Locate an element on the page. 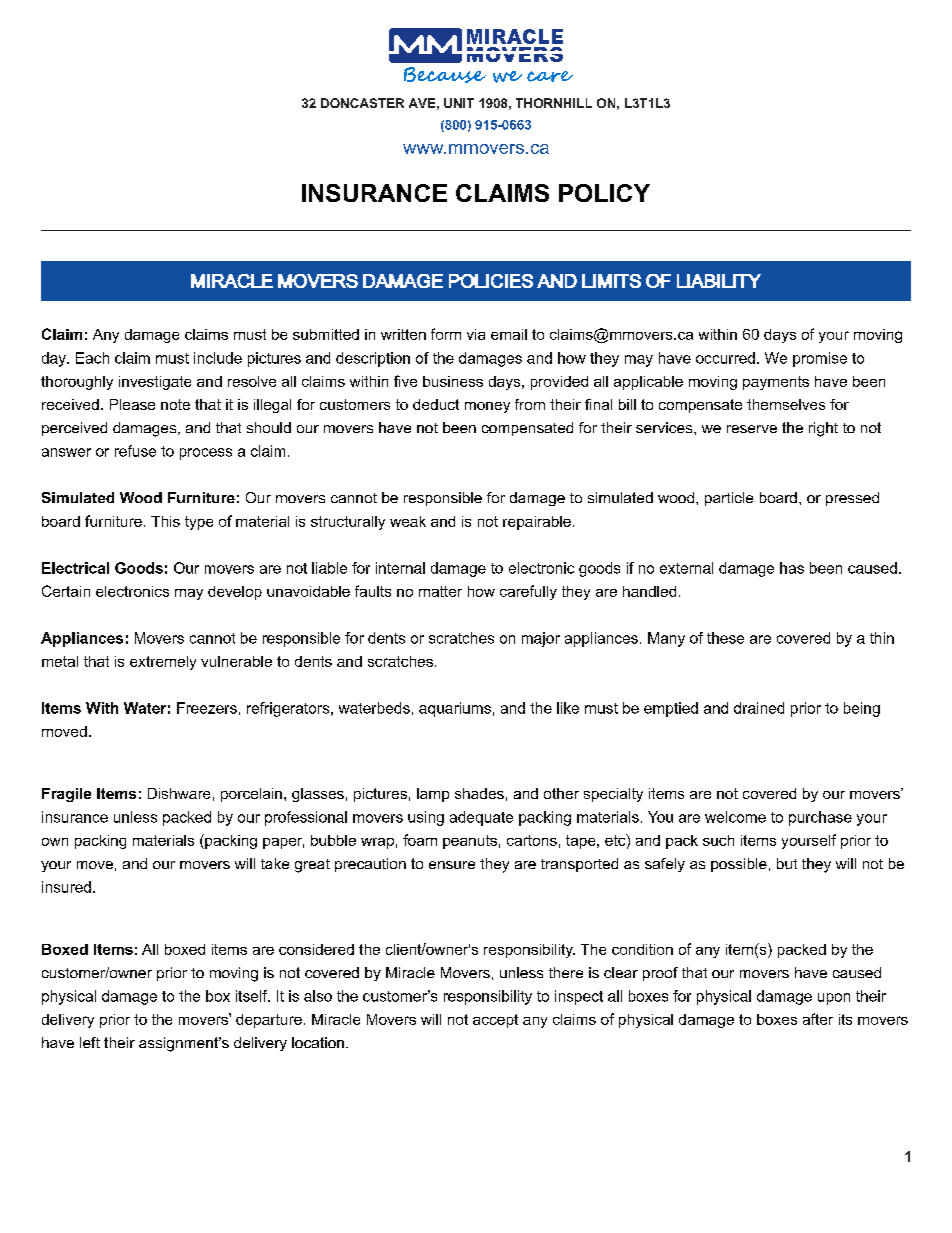 This document has height=1233, width=952. POLICY is located at coordinates (604, 193).
